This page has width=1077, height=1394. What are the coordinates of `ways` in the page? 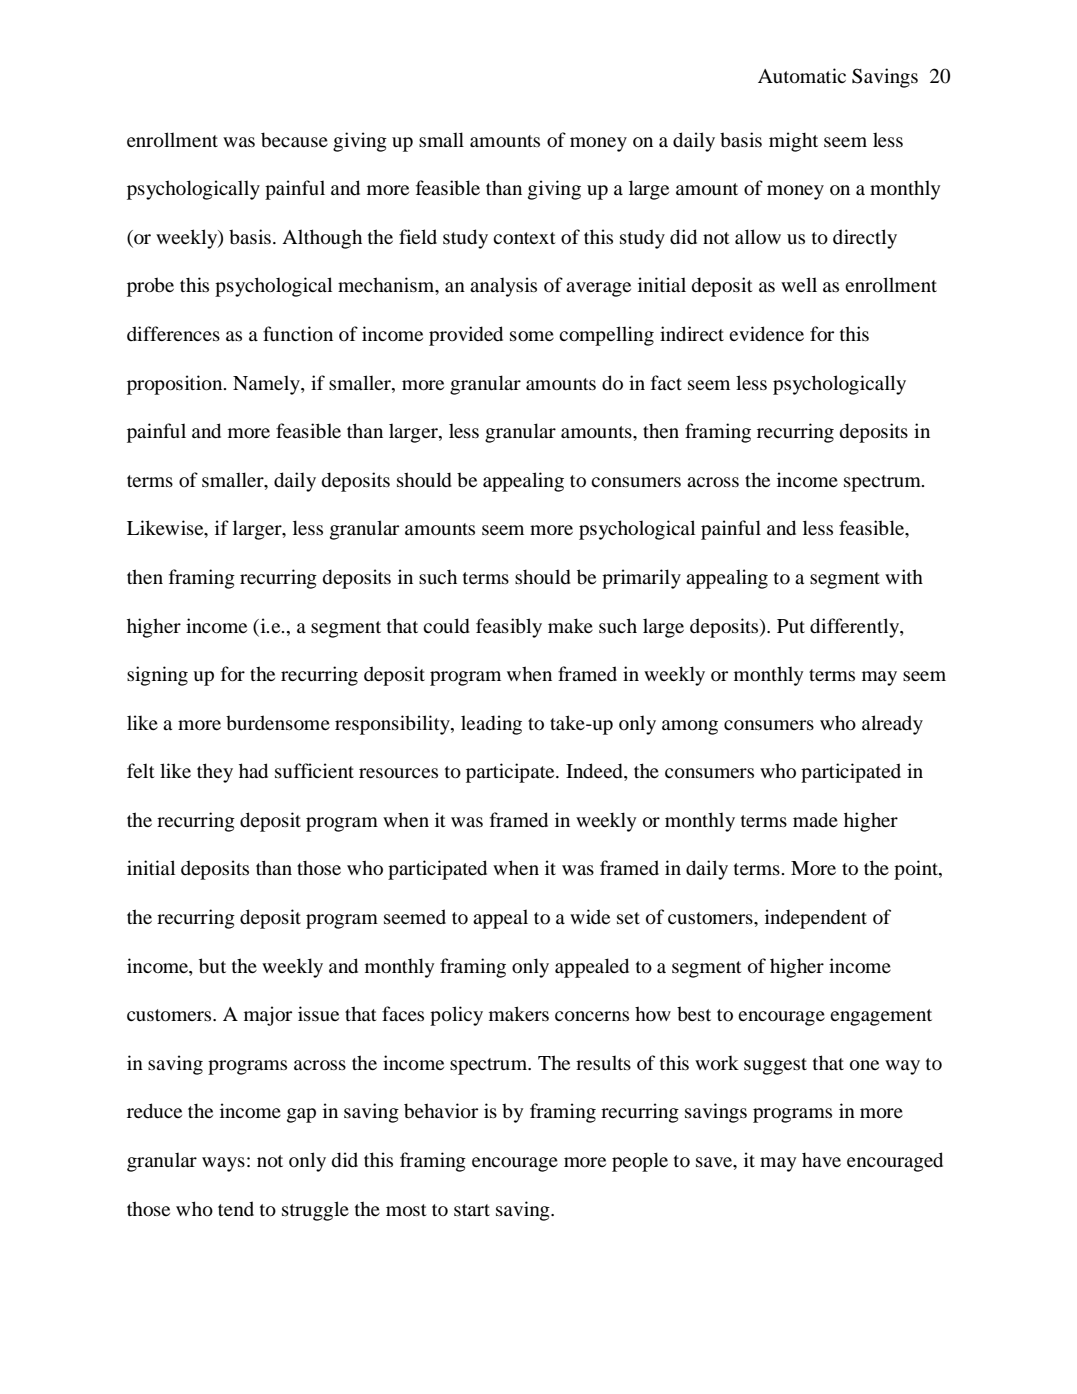 It's located at (223, 1164).
